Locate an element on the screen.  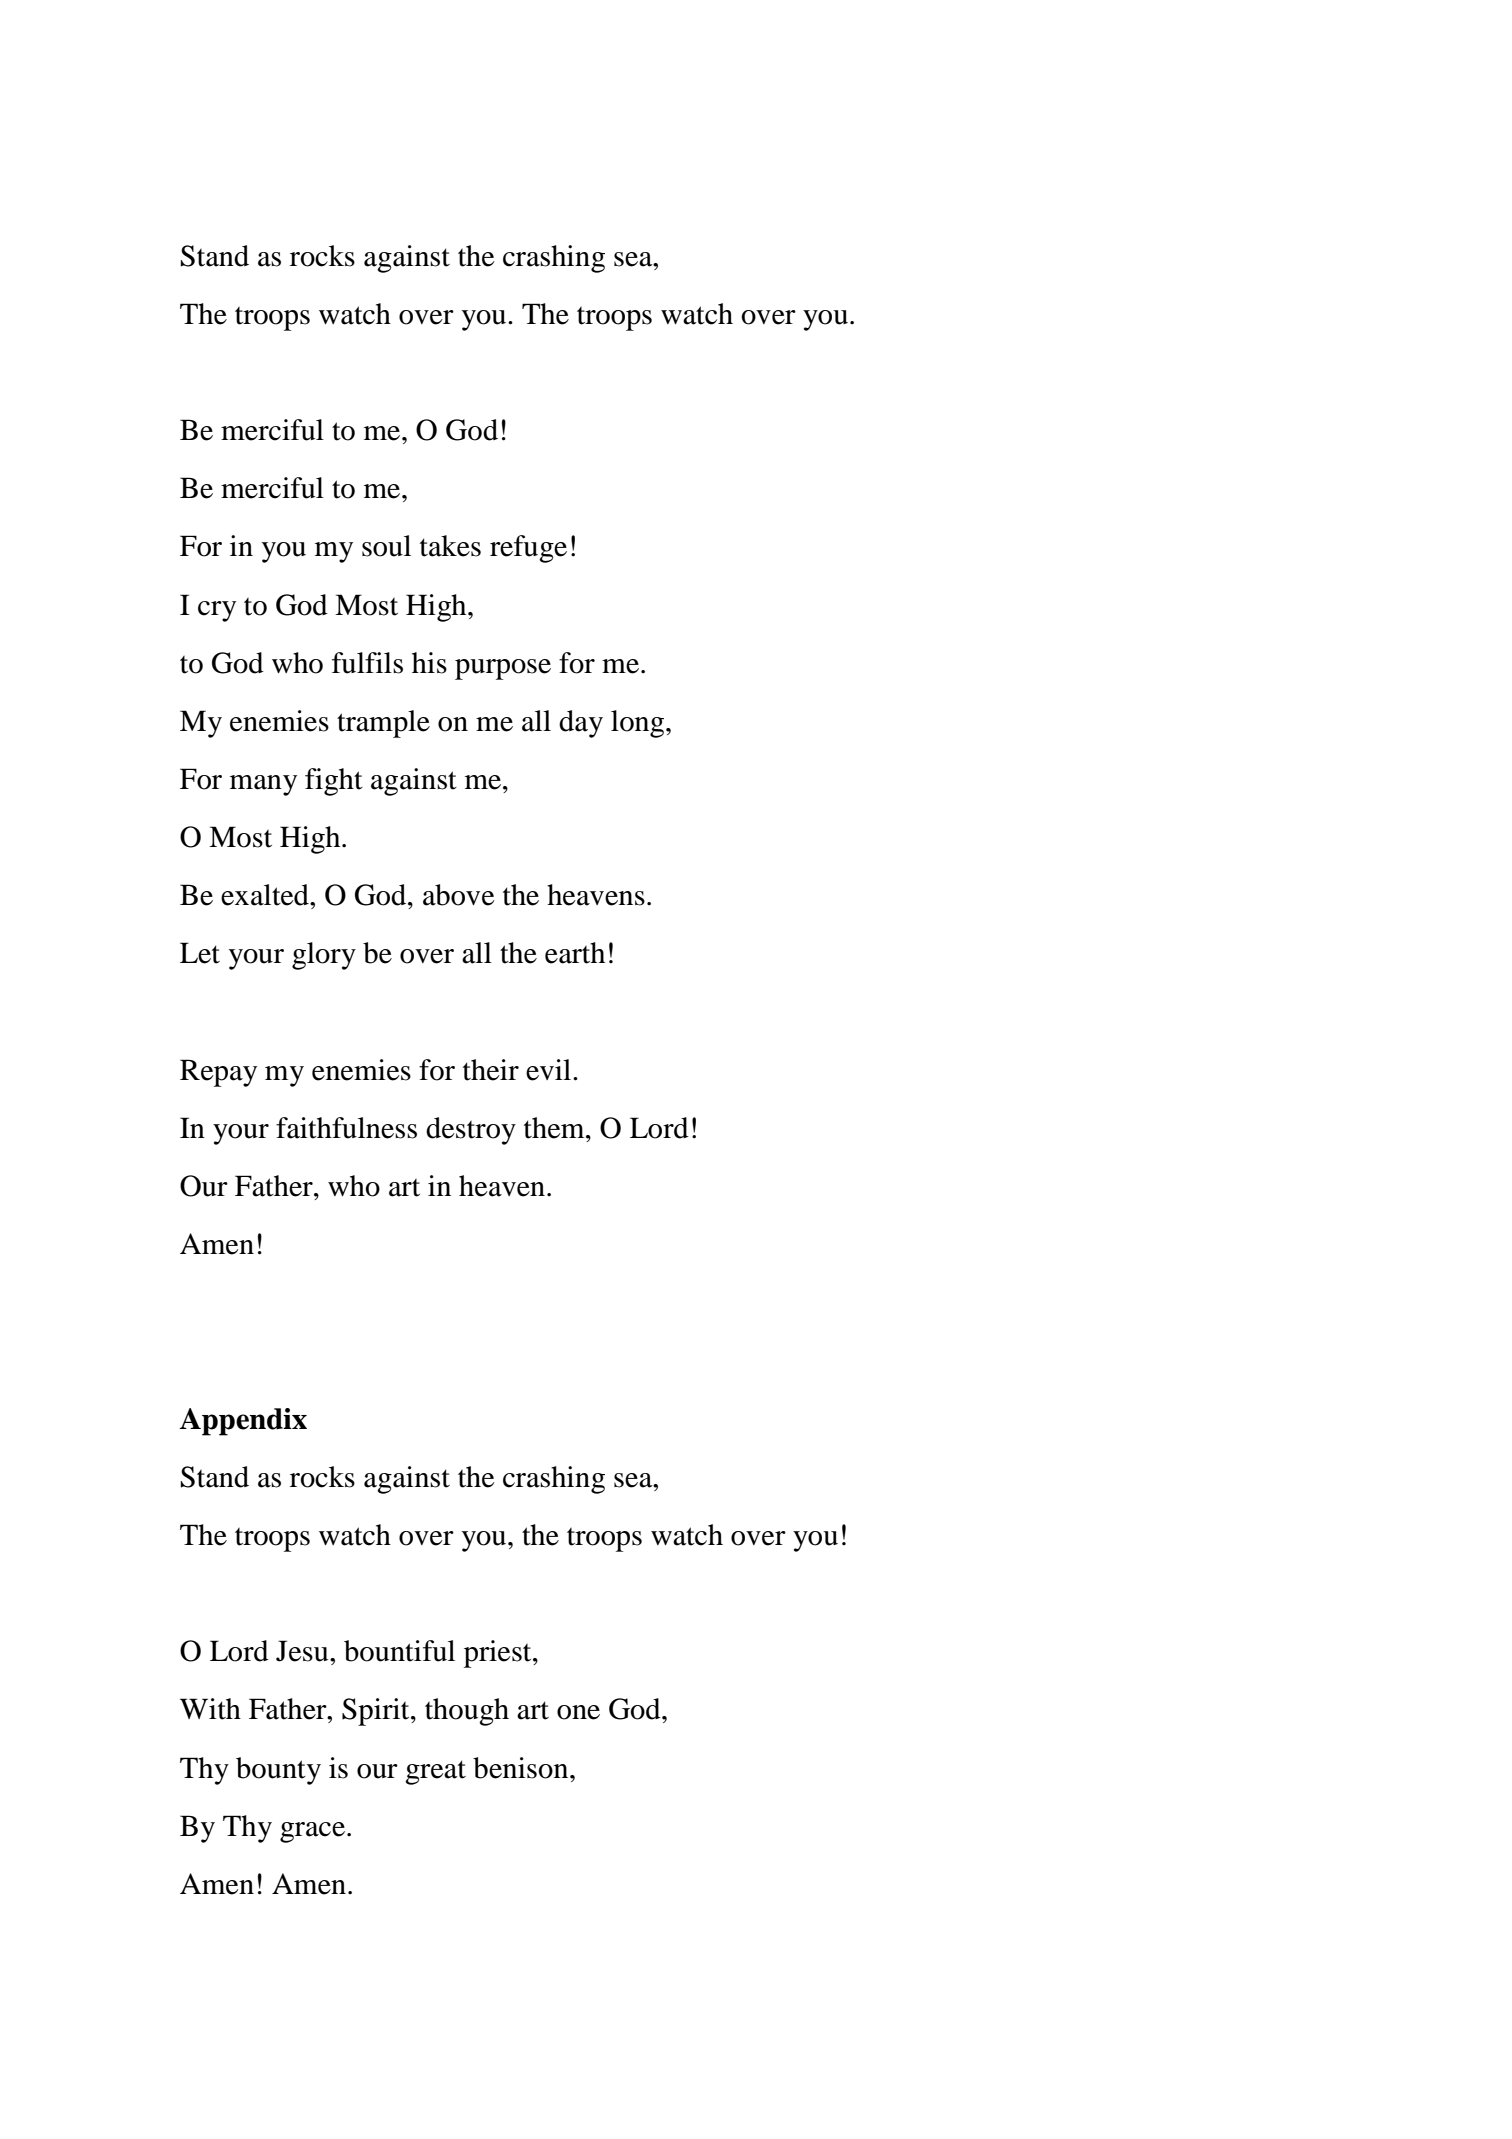
refuge is located at coordinates (528, 549).
